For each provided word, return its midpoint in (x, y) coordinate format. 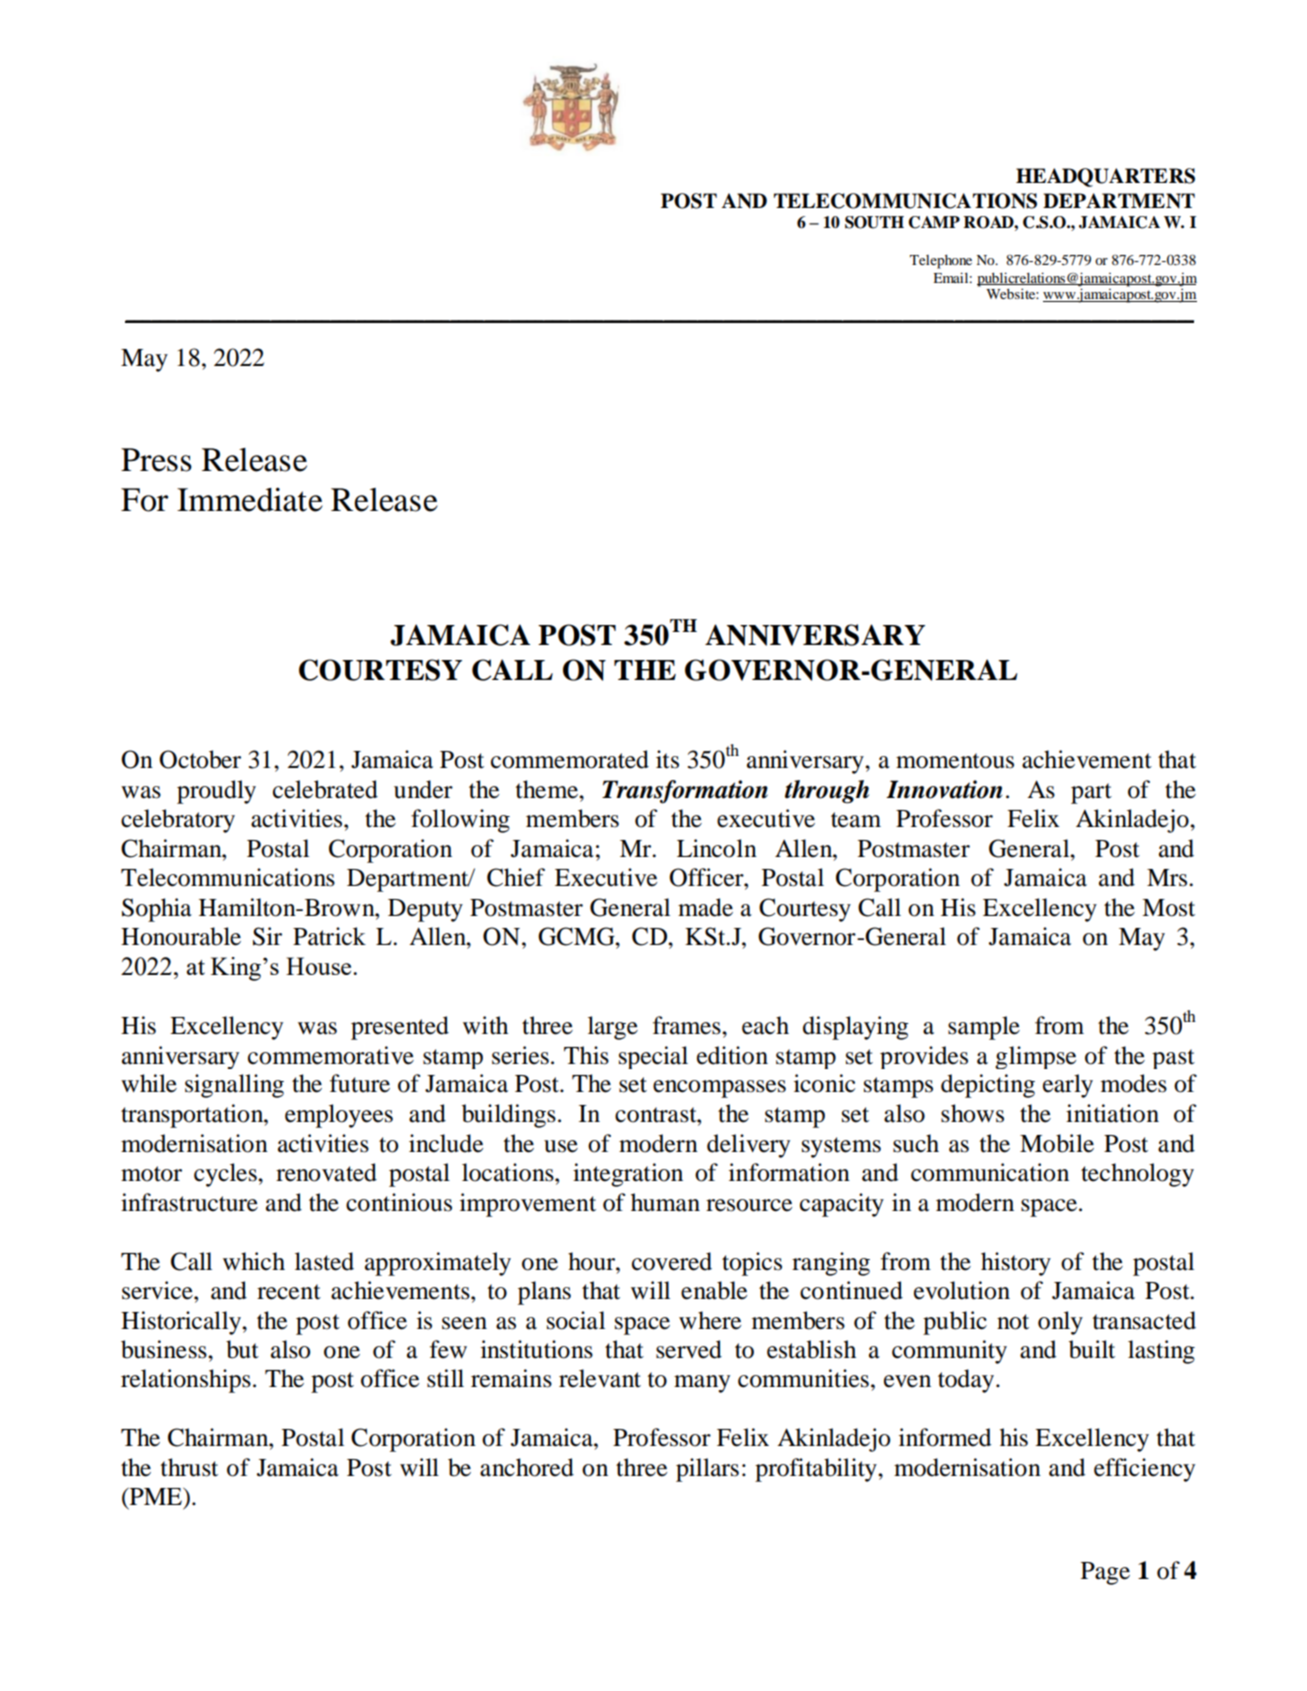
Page (1105, 1573)
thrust (189, 1467)
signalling (234, 1086)
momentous (955, 761)
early (1068, 1086)
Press (156, 460)
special (653, 1057)
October (200, 759)
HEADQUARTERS (1105, 177)
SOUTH (874, 222)
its (667, 759)
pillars (707, 1470)
